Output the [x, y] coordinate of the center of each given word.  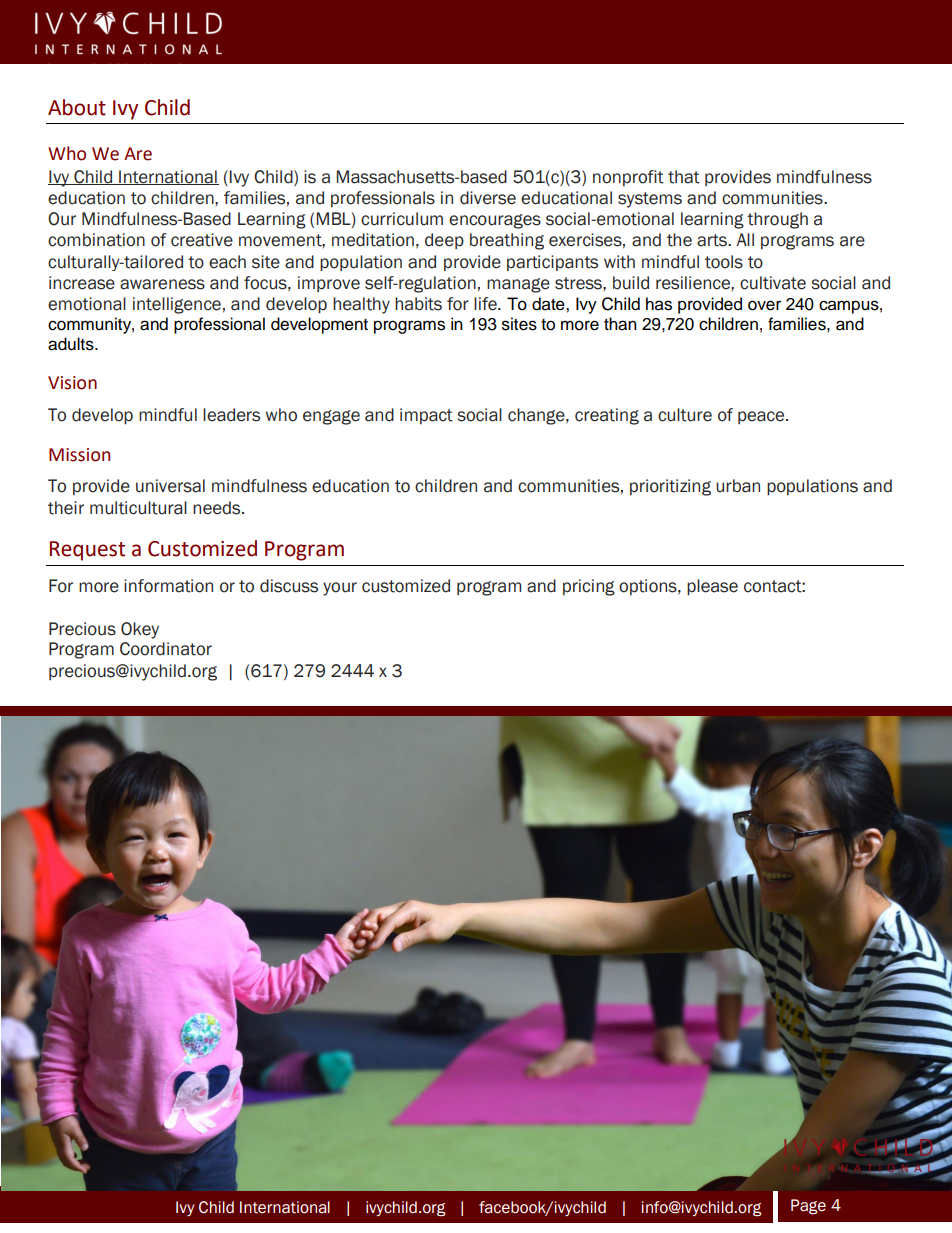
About [77, 107]
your [340, 589]
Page [808, 1207]
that [684, 177]
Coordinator [166, 649]
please [712, 587]
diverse [488, 198]
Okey [140, 630]
